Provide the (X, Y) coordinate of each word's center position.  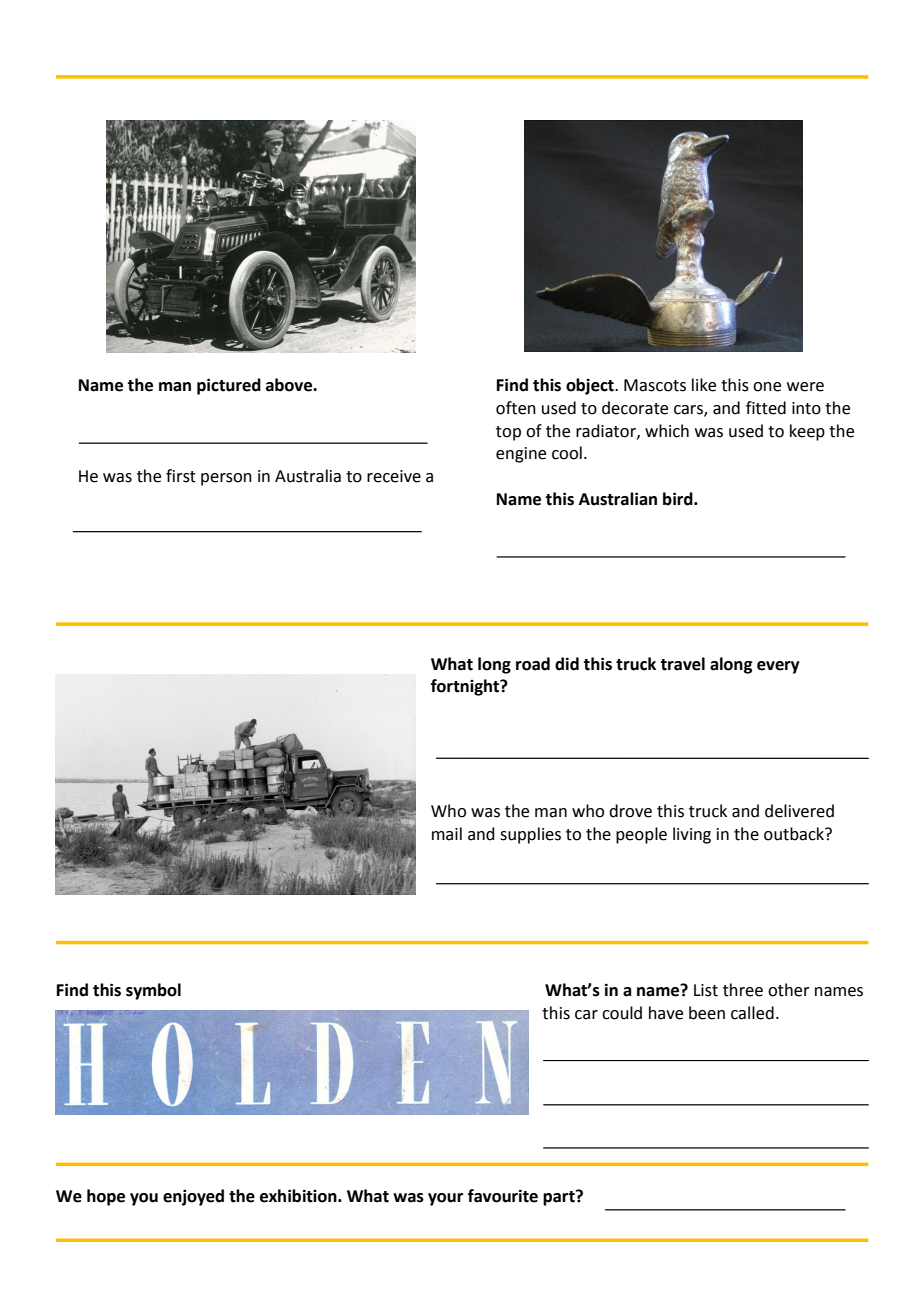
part (560, 1198)
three (743, 990)
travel (682, 664)
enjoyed (193, 1197)
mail (447, 834)
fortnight (466, 687)
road (533, 664)
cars (689, 410)
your (445, 1199)
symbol (153, 991)
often (516, 408)
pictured (229, 386)
